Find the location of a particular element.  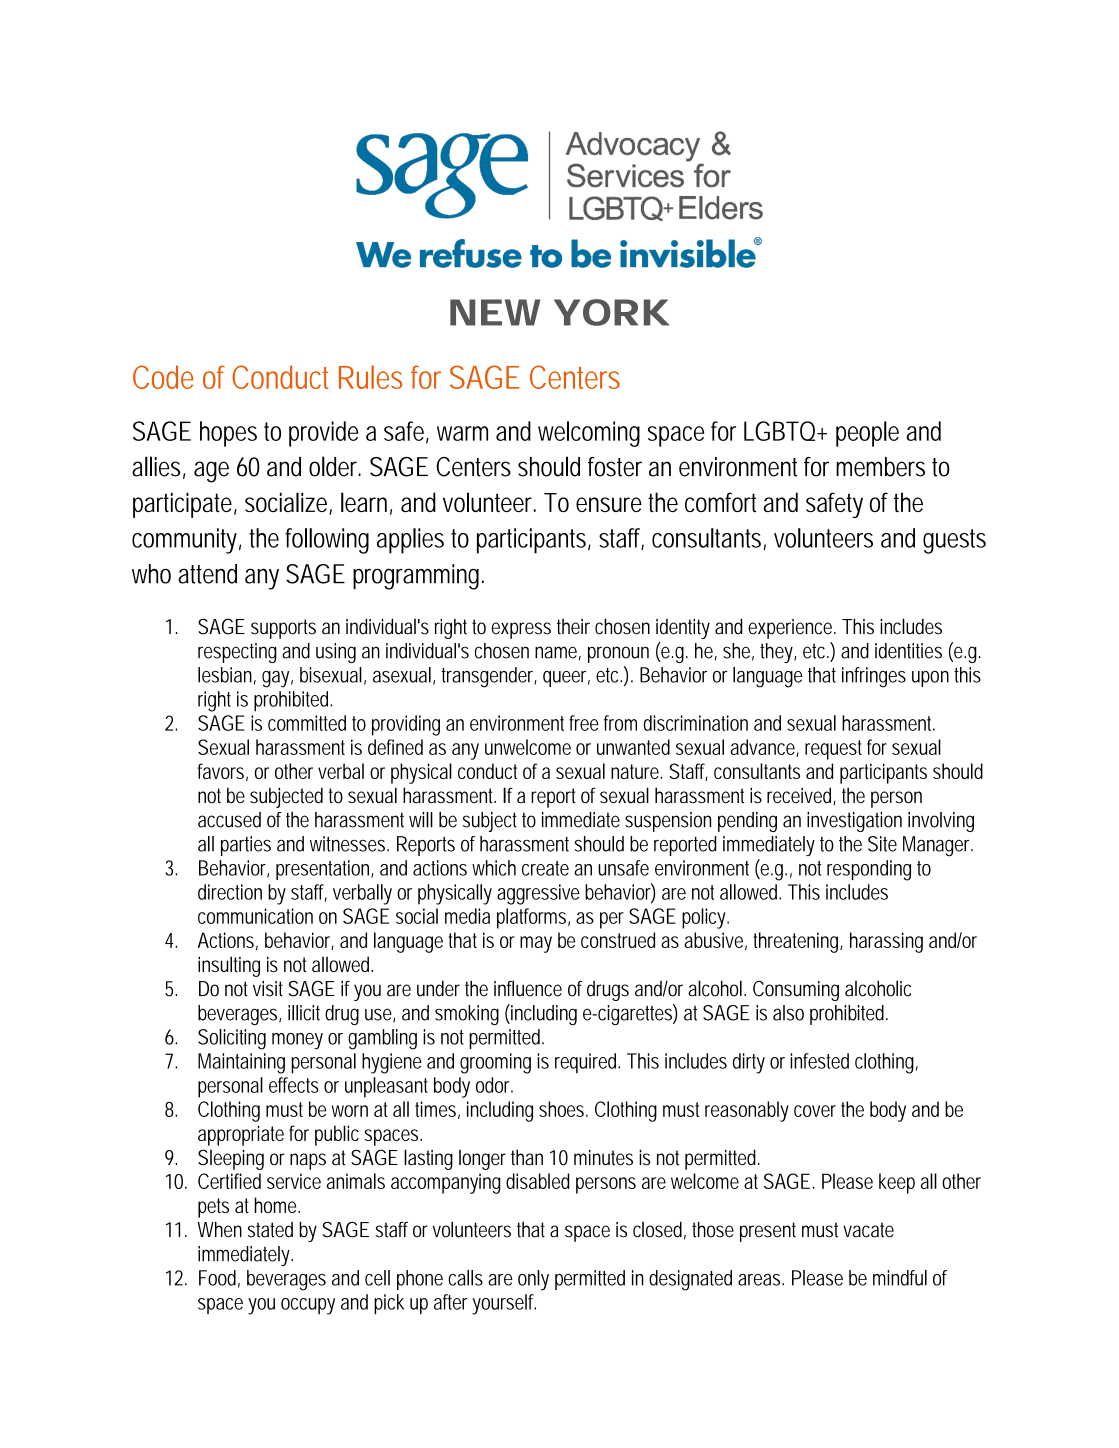

Code is located at coordinates (163, 377).
